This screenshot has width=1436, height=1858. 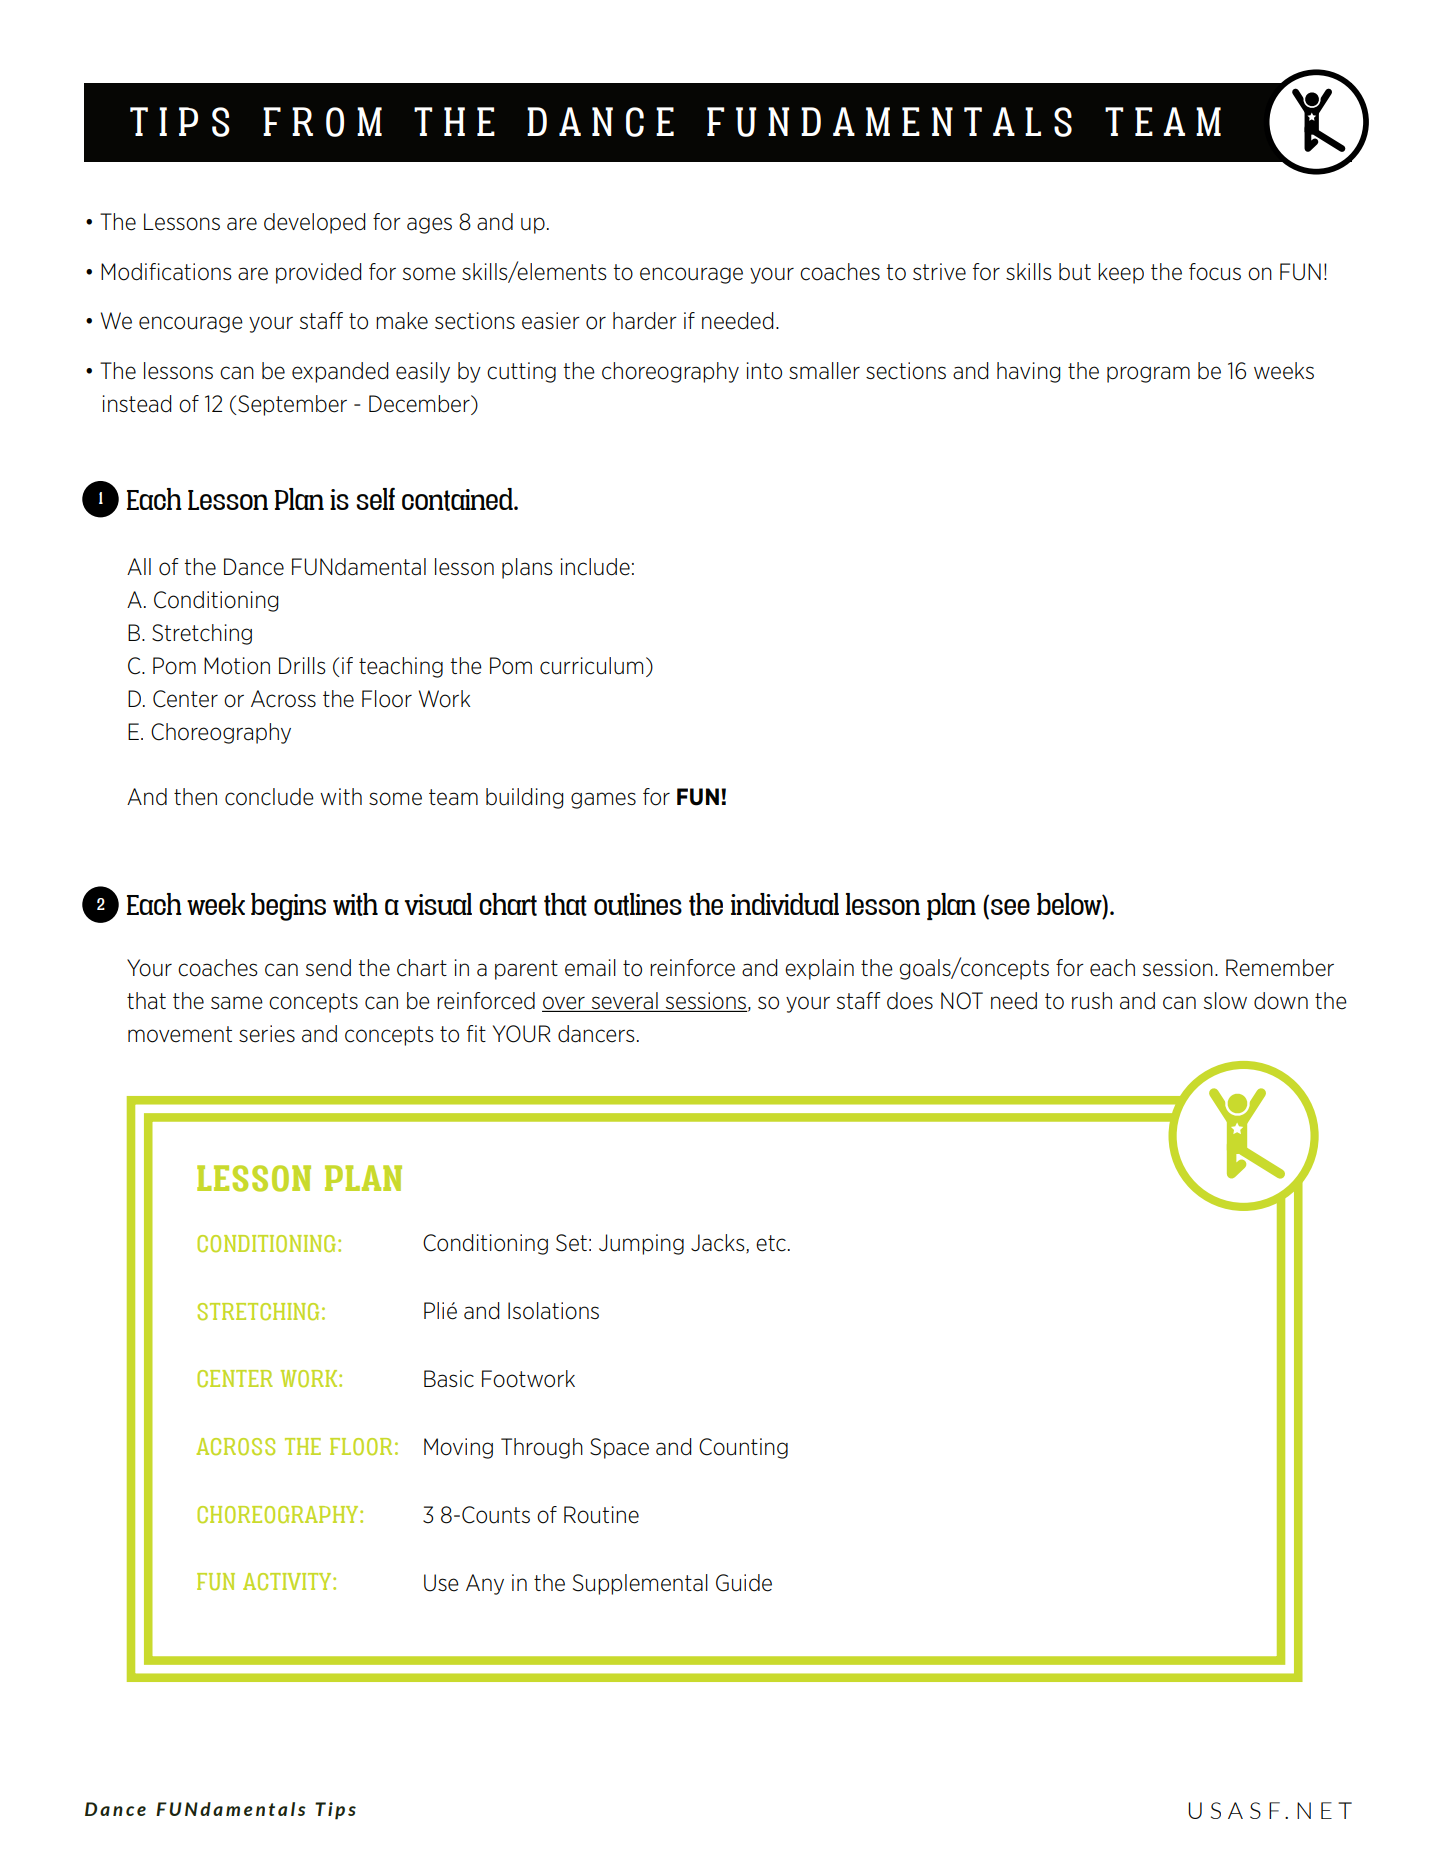 I want to click on FROM, so click(x=322, y=122).
